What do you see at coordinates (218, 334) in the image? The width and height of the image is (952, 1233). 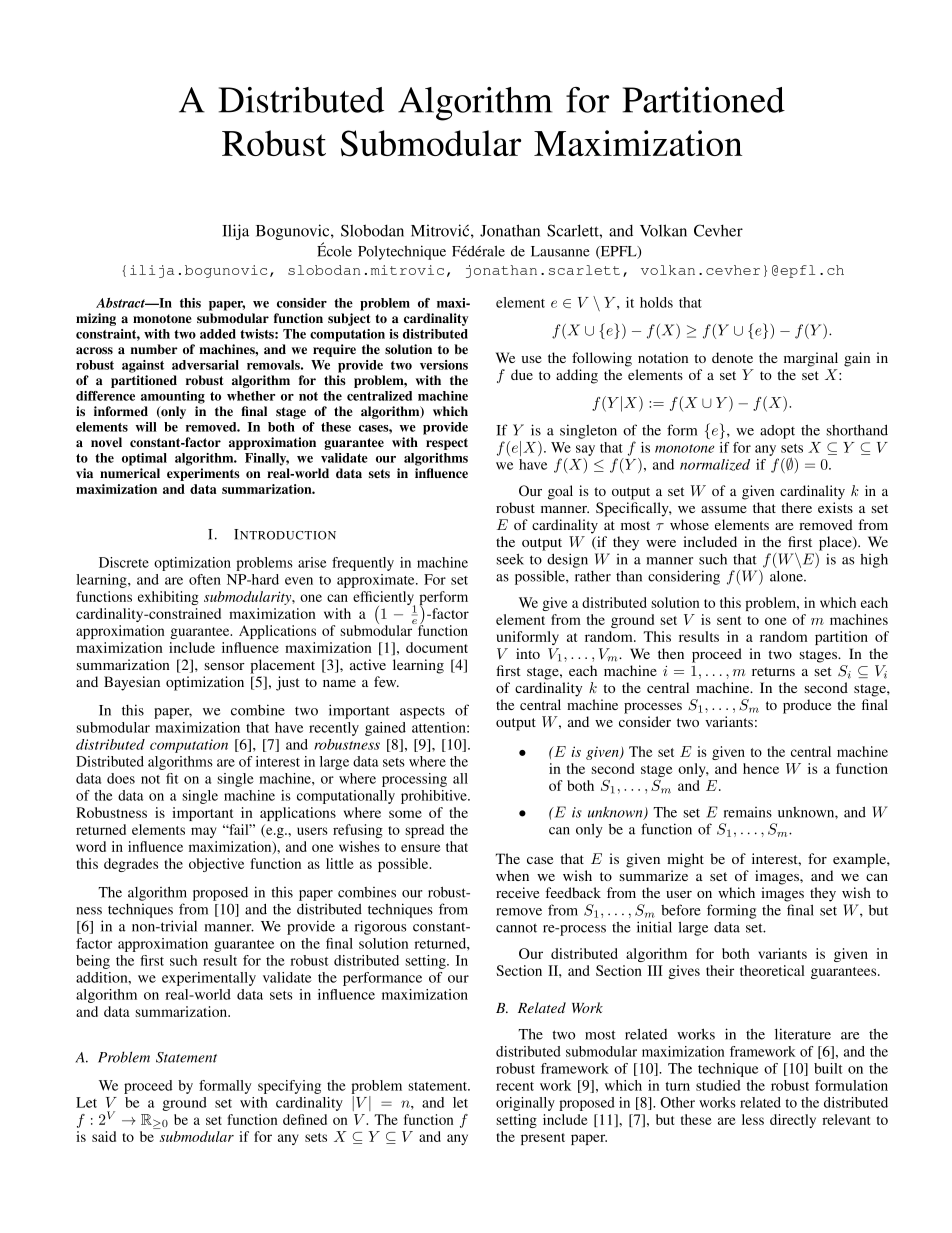 I see `added` at bounding box center [218, 334].
